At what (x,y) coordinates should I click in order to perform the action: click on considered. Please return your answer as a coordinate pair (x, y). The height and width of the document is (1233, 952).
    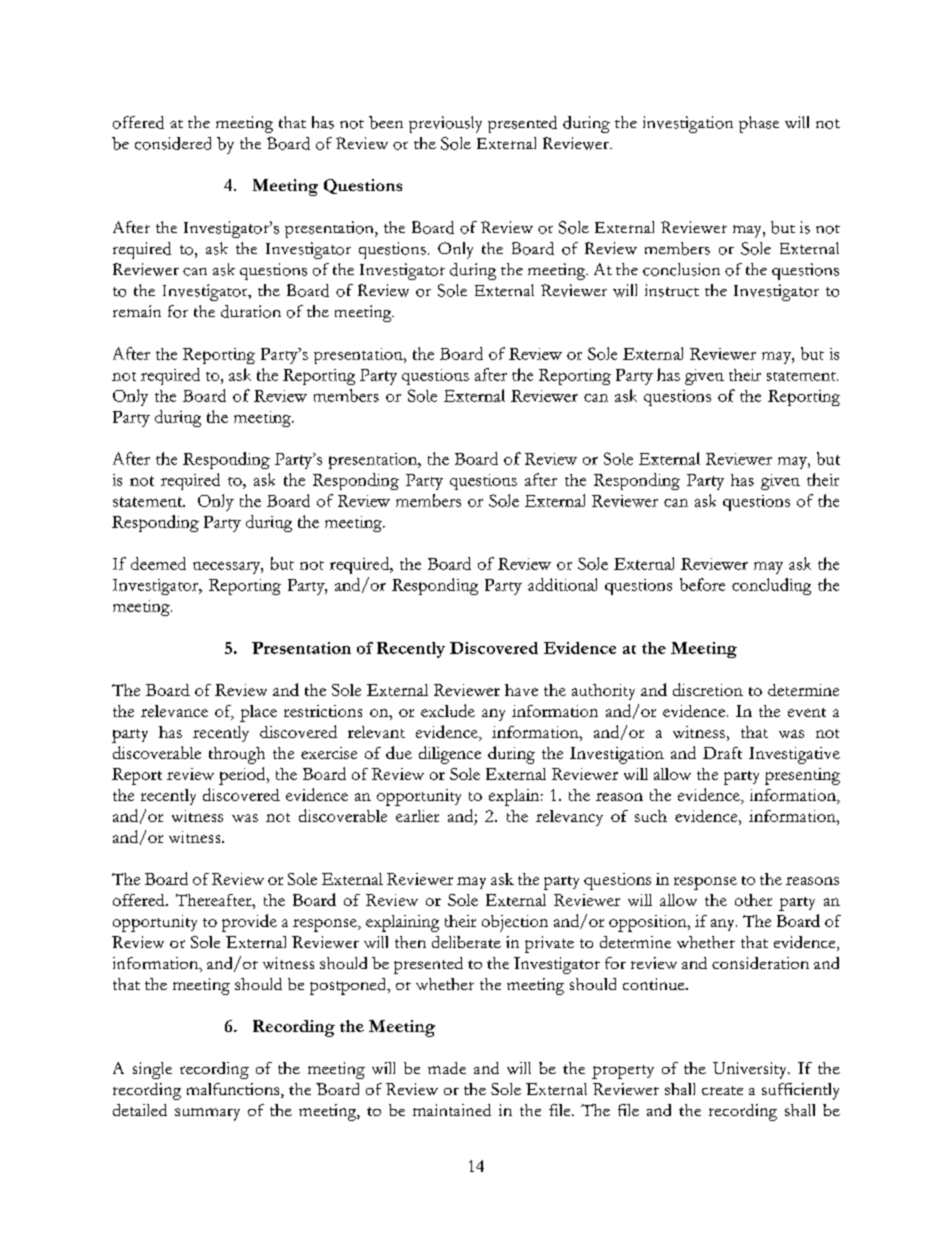
    Looking at the image, I should click on (173, 143).
